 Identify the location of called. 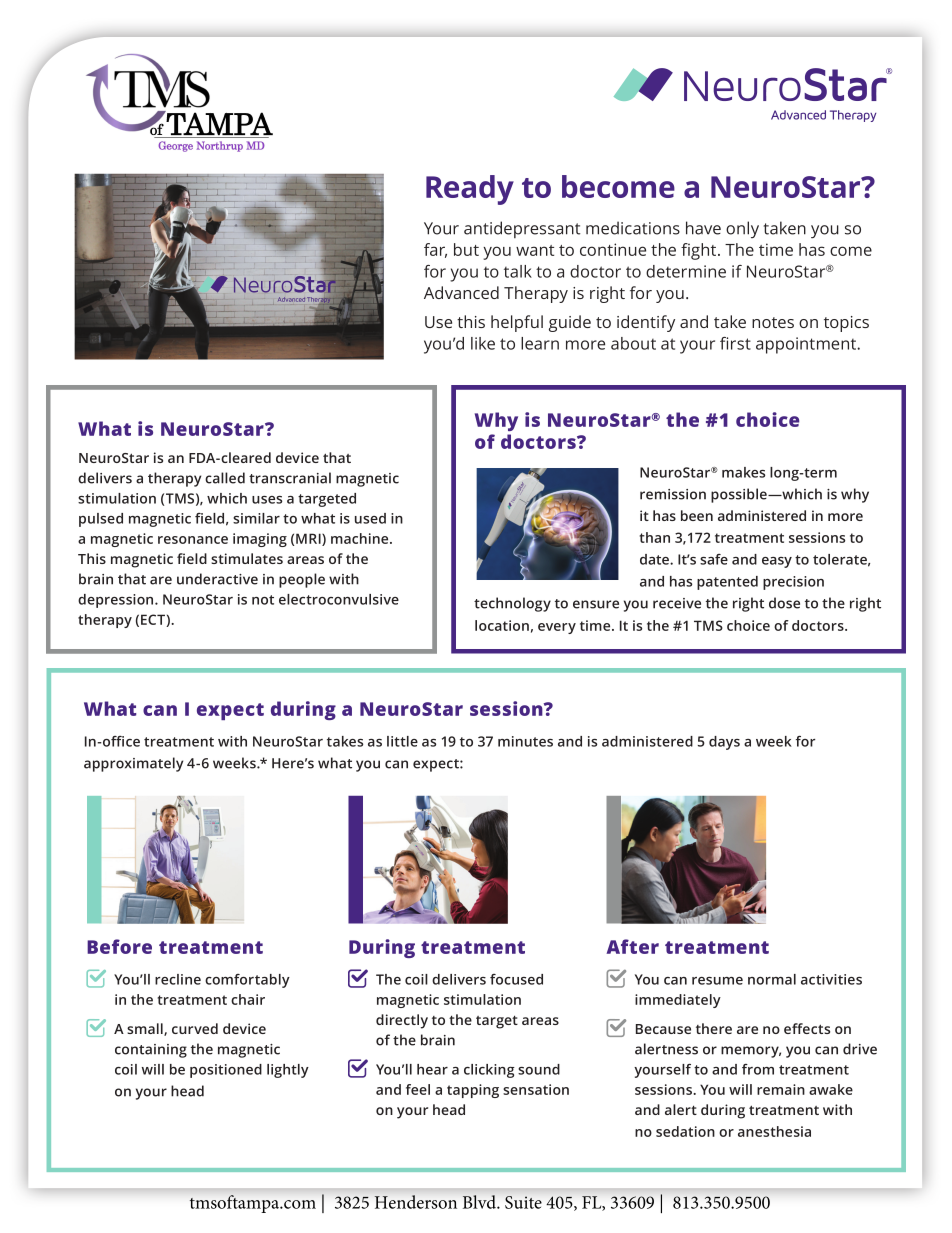
(225, 478).
